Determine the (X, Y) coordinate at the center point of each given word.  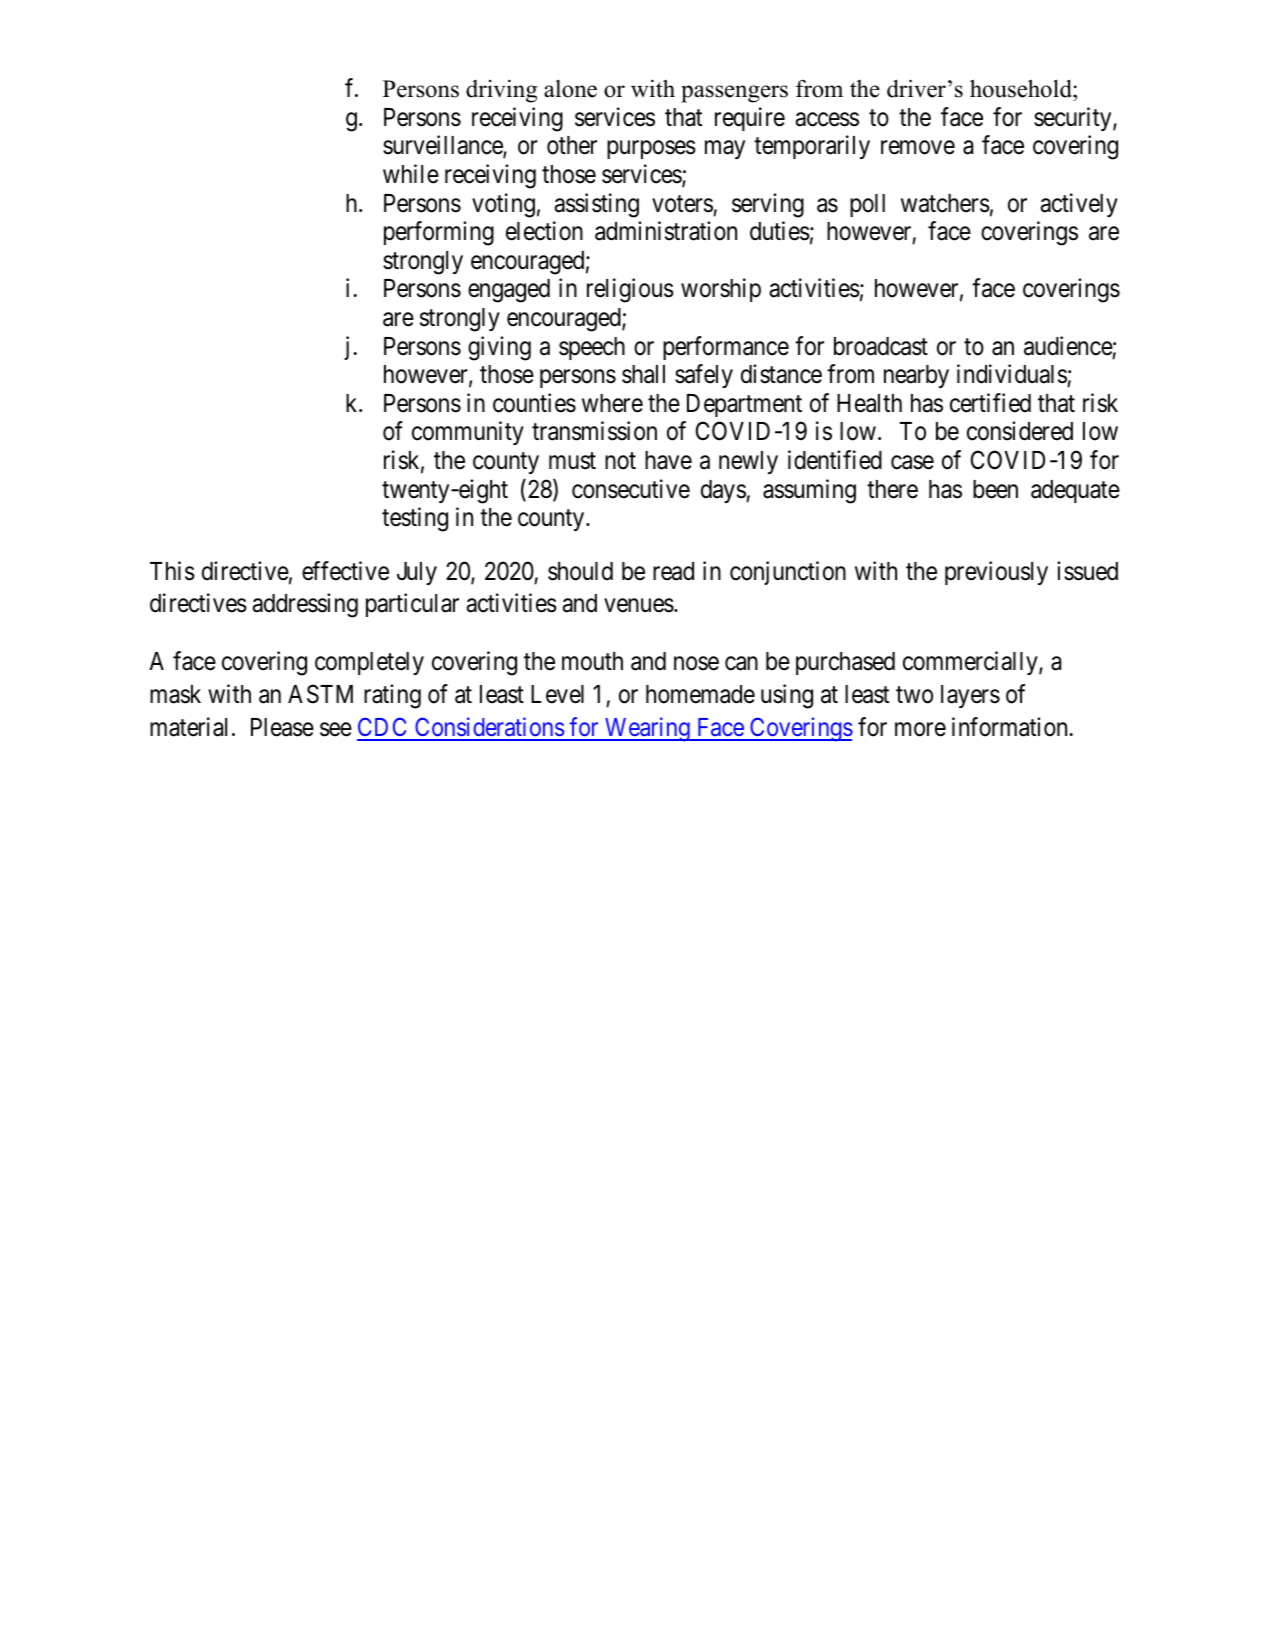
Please (282, 727)
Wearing (647, 729)
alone (570, 89)
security (1074, 119)
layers (970, 696)
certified (990, 403)
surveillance (443, 146)
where (612, 403)
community (468, 433)
